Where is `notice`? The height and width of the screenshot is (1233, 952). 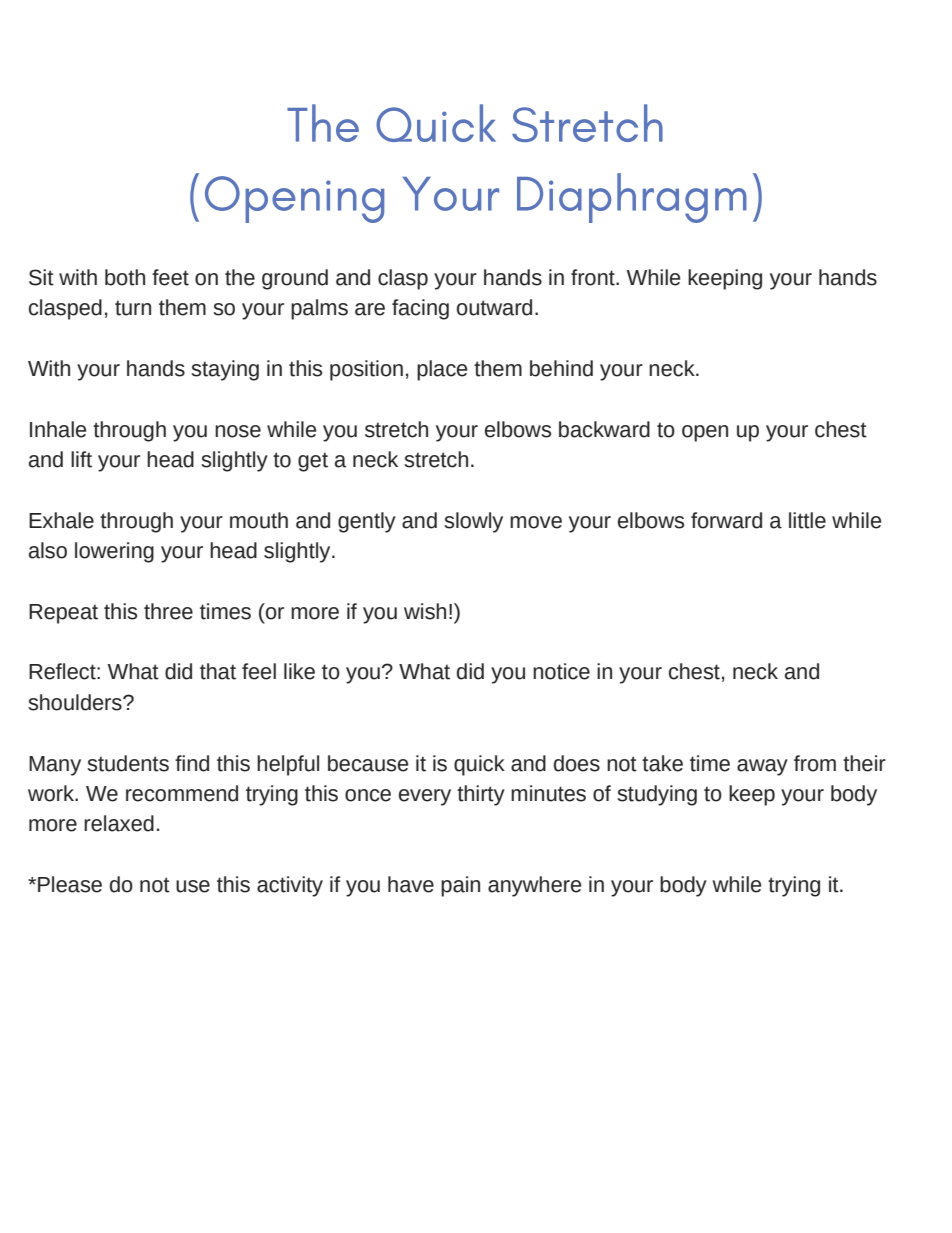 notice is located at coordinates (561, 671).
